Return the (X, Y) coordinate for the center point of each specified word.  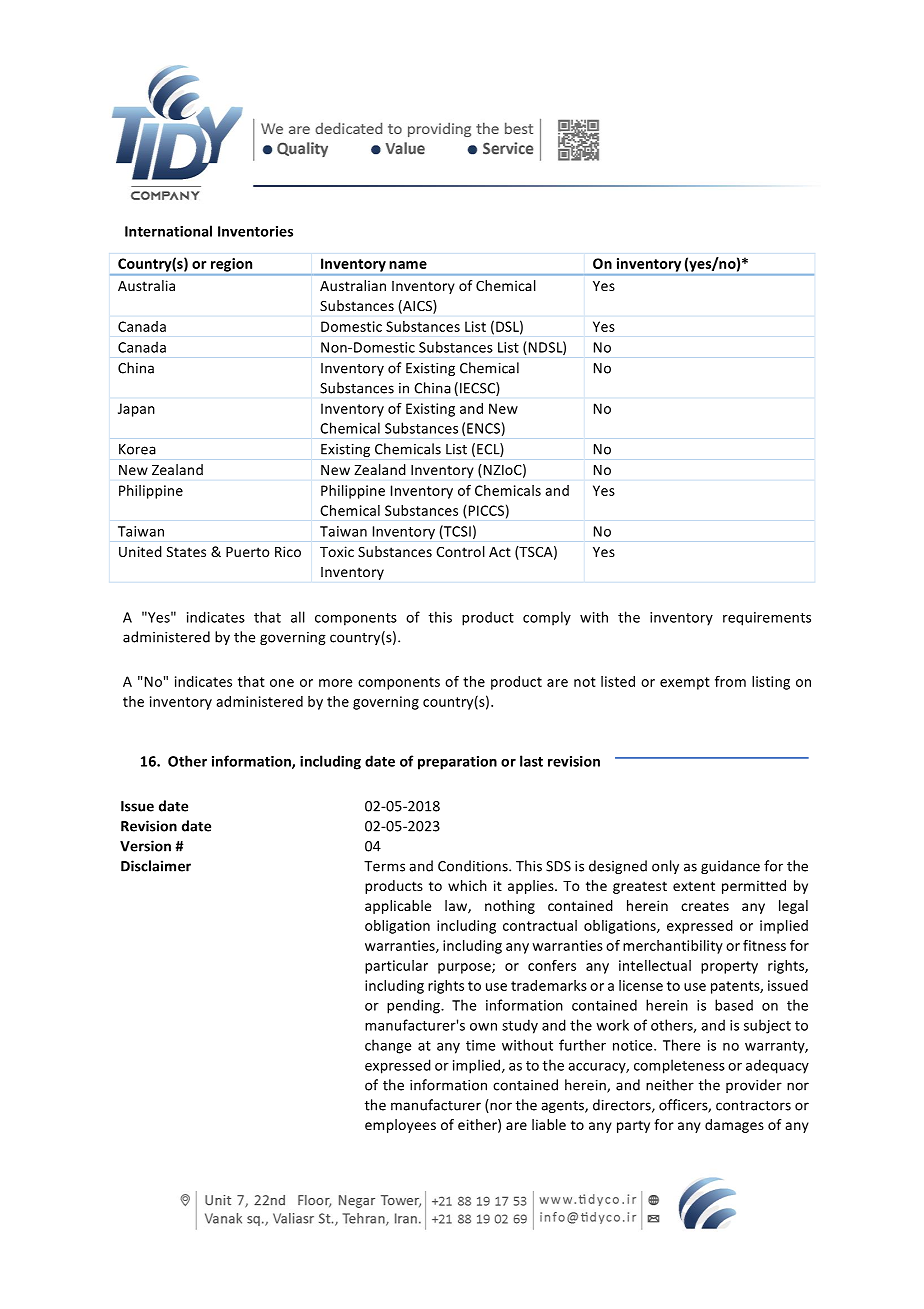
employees (400, 1126)
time (480, 1045)
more (335, 683)
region (231, 265)
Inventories (255, 231)
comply (547, 618)
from (730, 681)
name (408, 265)
